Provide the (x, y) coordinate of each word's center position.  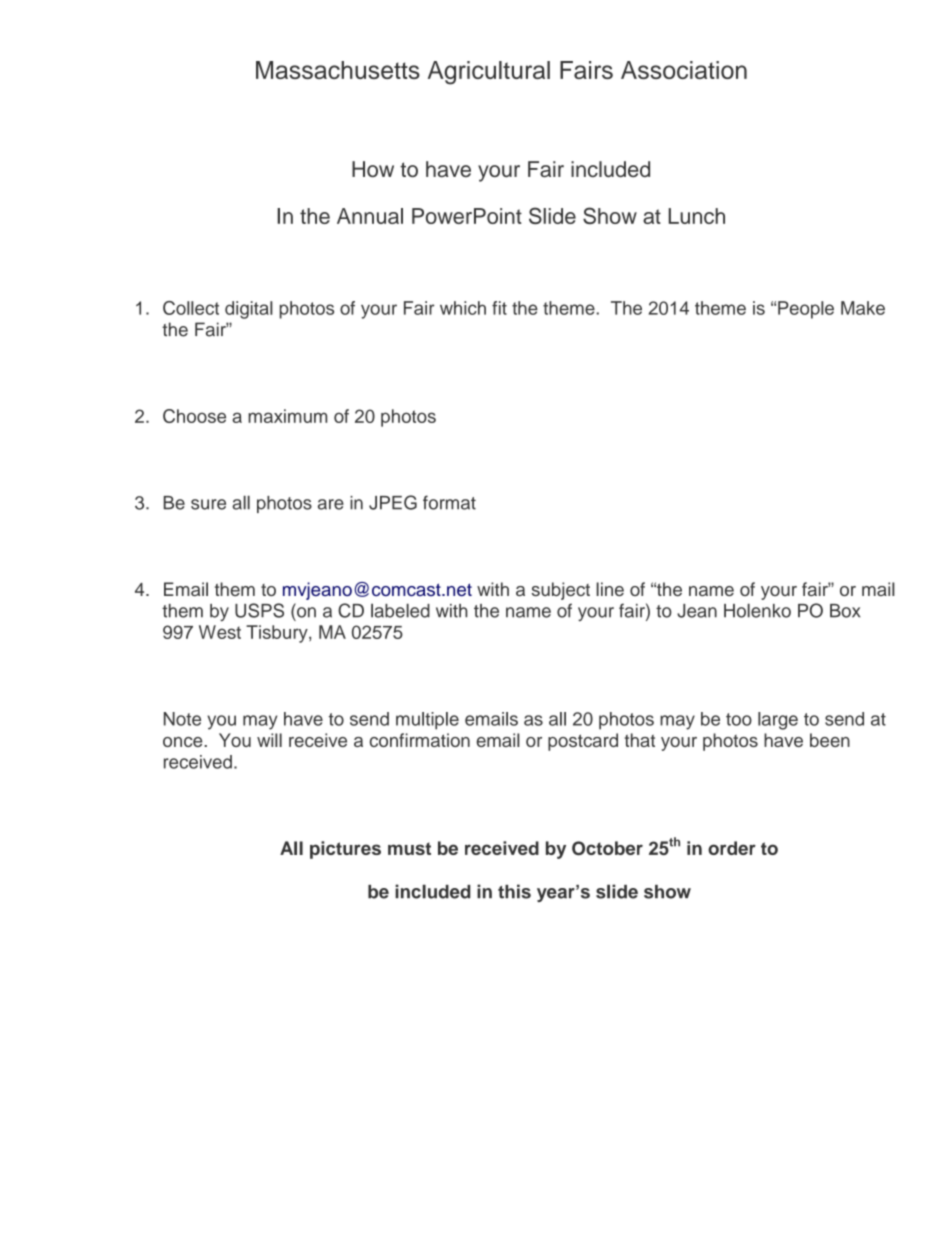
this (514, 891)
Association (684, 70)
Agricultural (489, 73)
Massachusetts (338, 70)
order (732, 848)
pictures (345, 850)
